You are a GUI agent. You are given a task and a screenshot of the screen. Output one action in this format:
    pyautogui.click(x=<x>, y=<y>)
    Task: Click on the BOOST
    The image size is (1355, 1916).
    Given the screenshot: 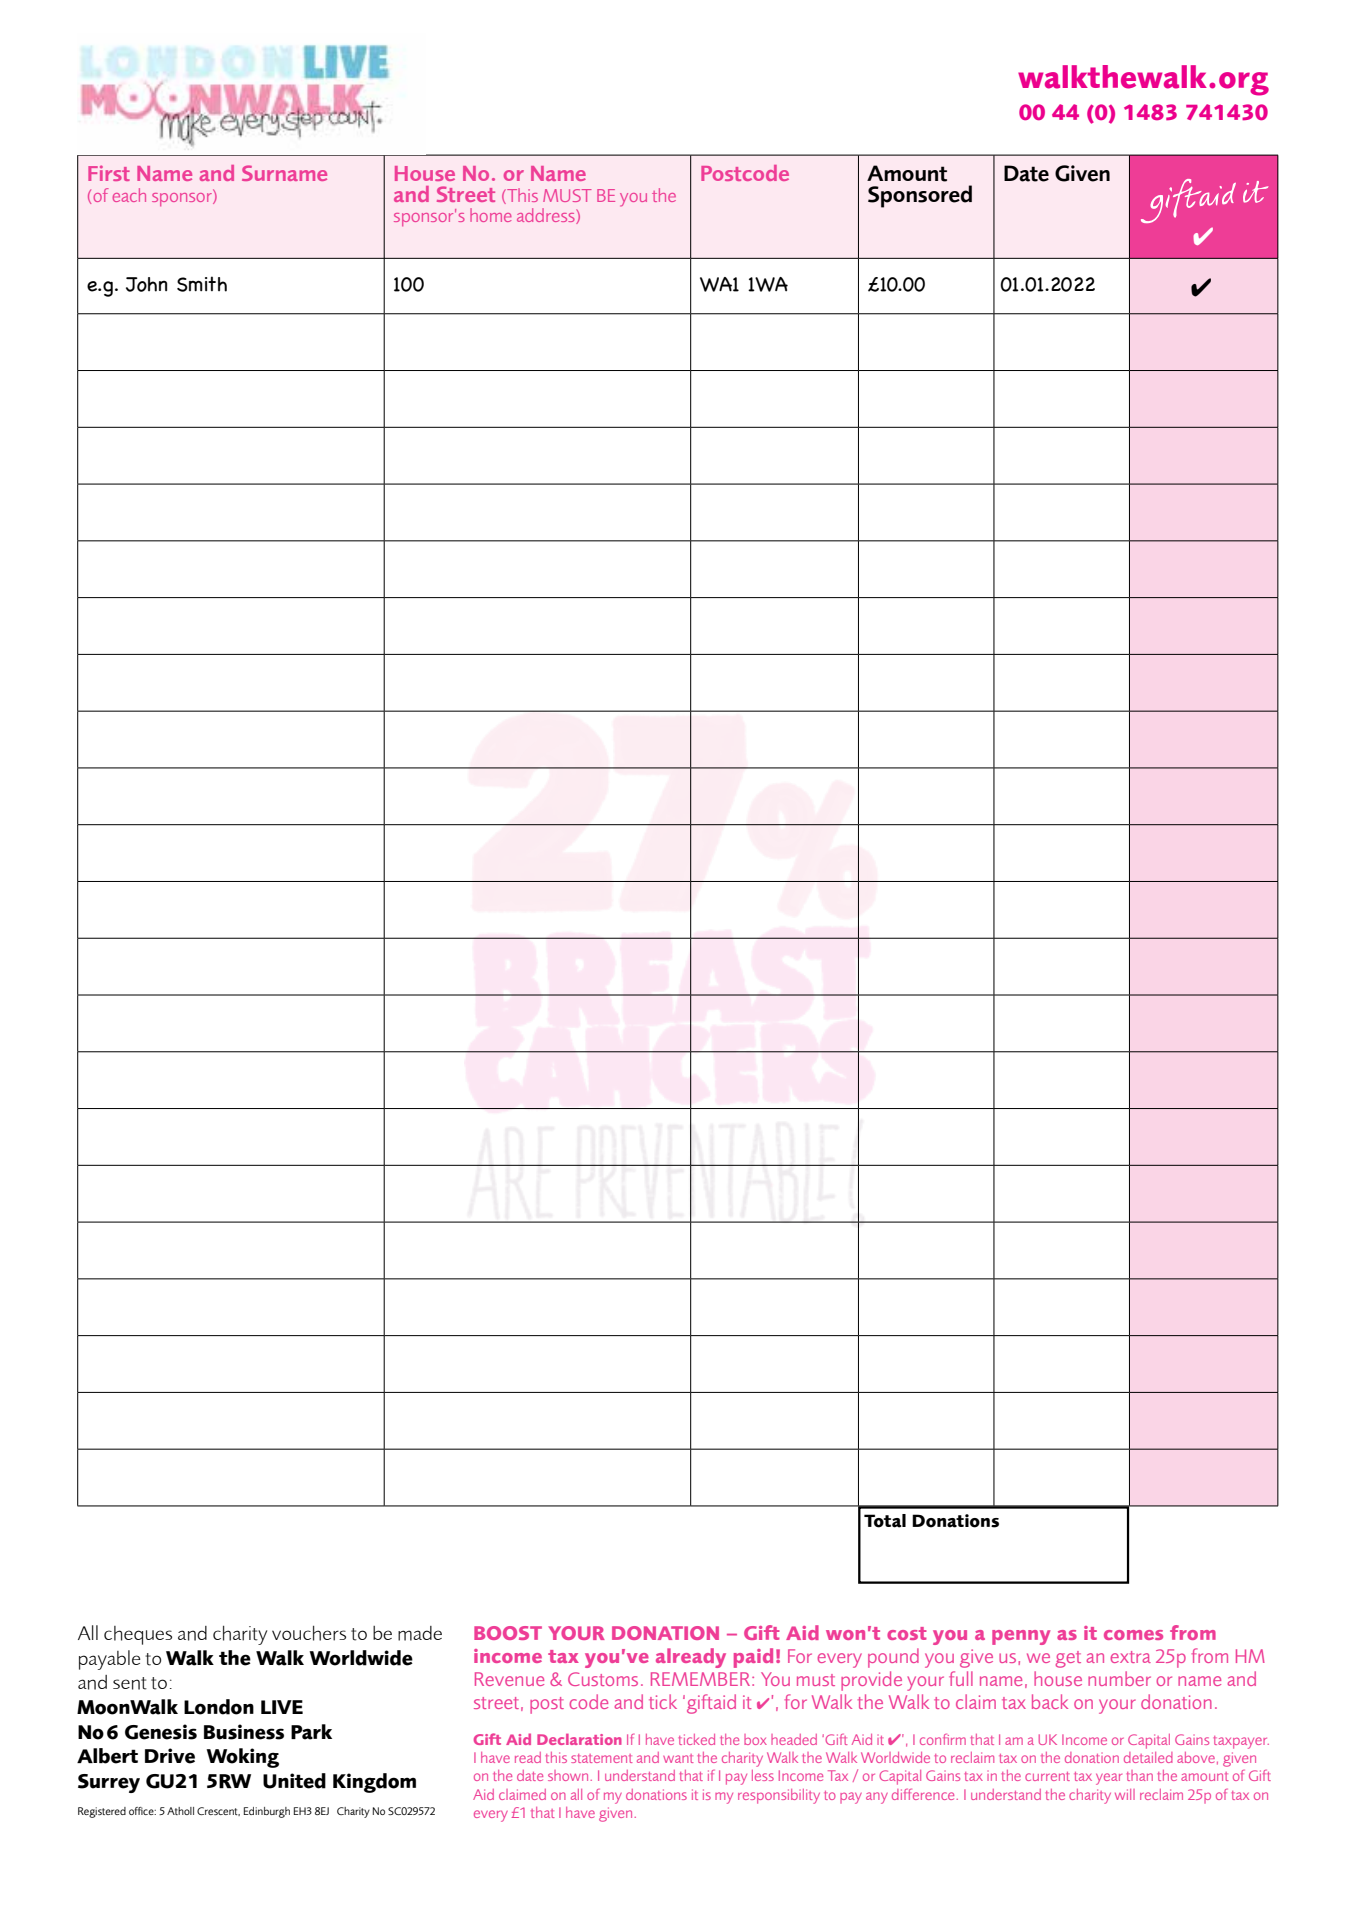 What is the action you would take?
    pyautogui.click(x=508, y=1633)
